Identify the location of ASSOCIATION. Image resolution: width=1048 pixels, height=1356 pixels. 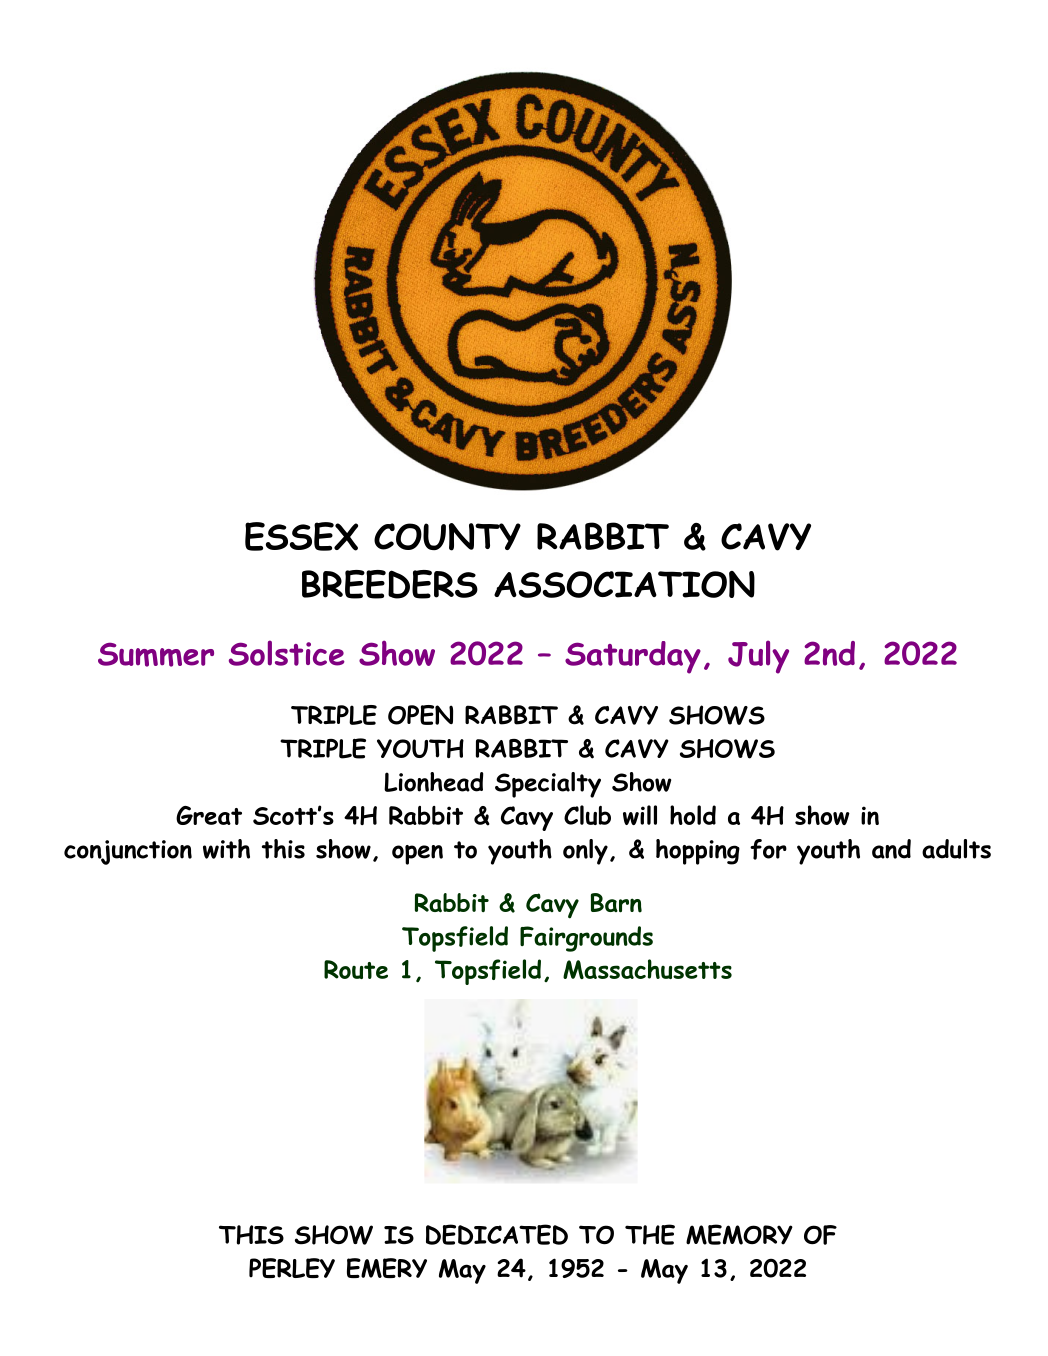
(624, 584).
